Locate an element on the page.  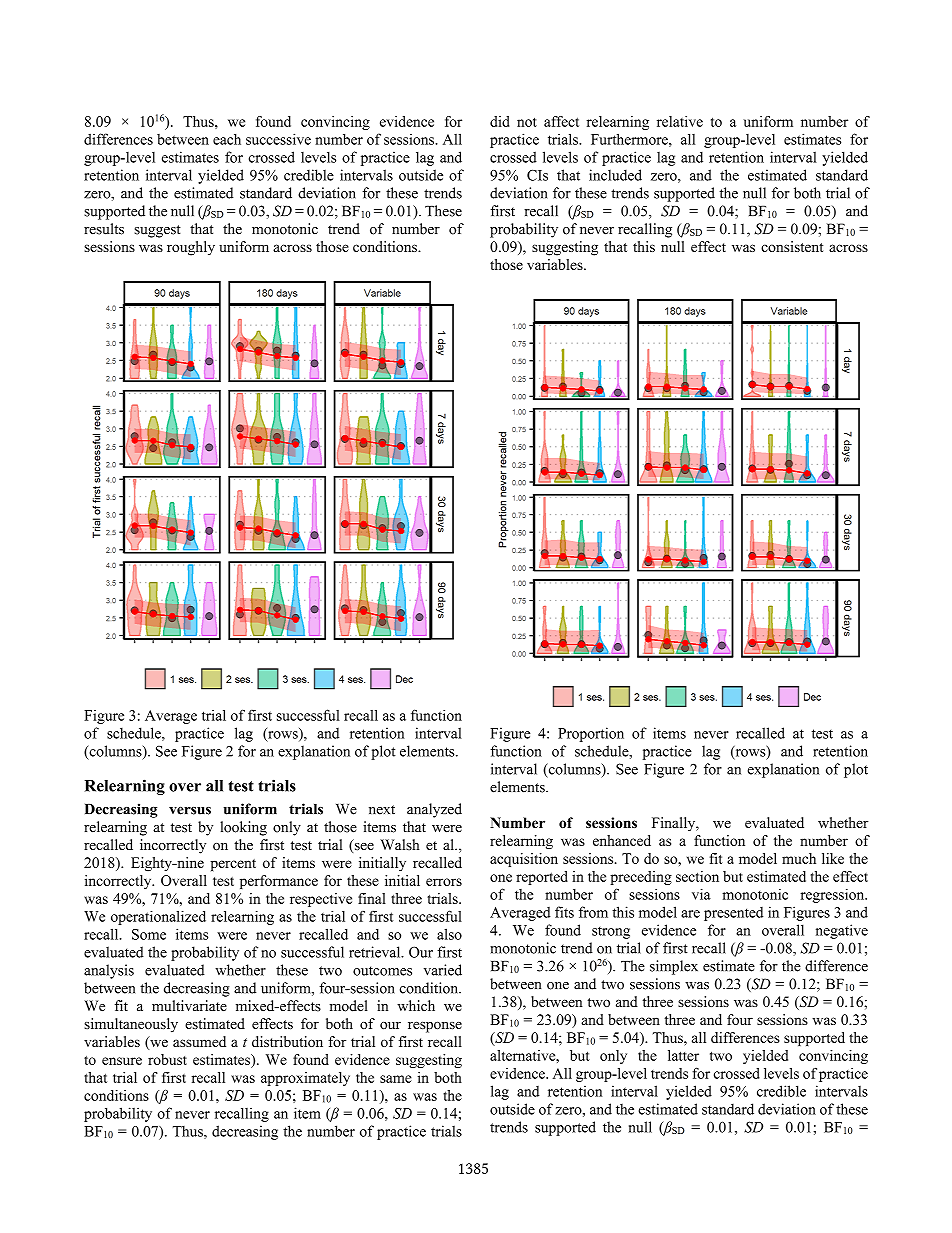
each is located at coordinates (227, 139).
